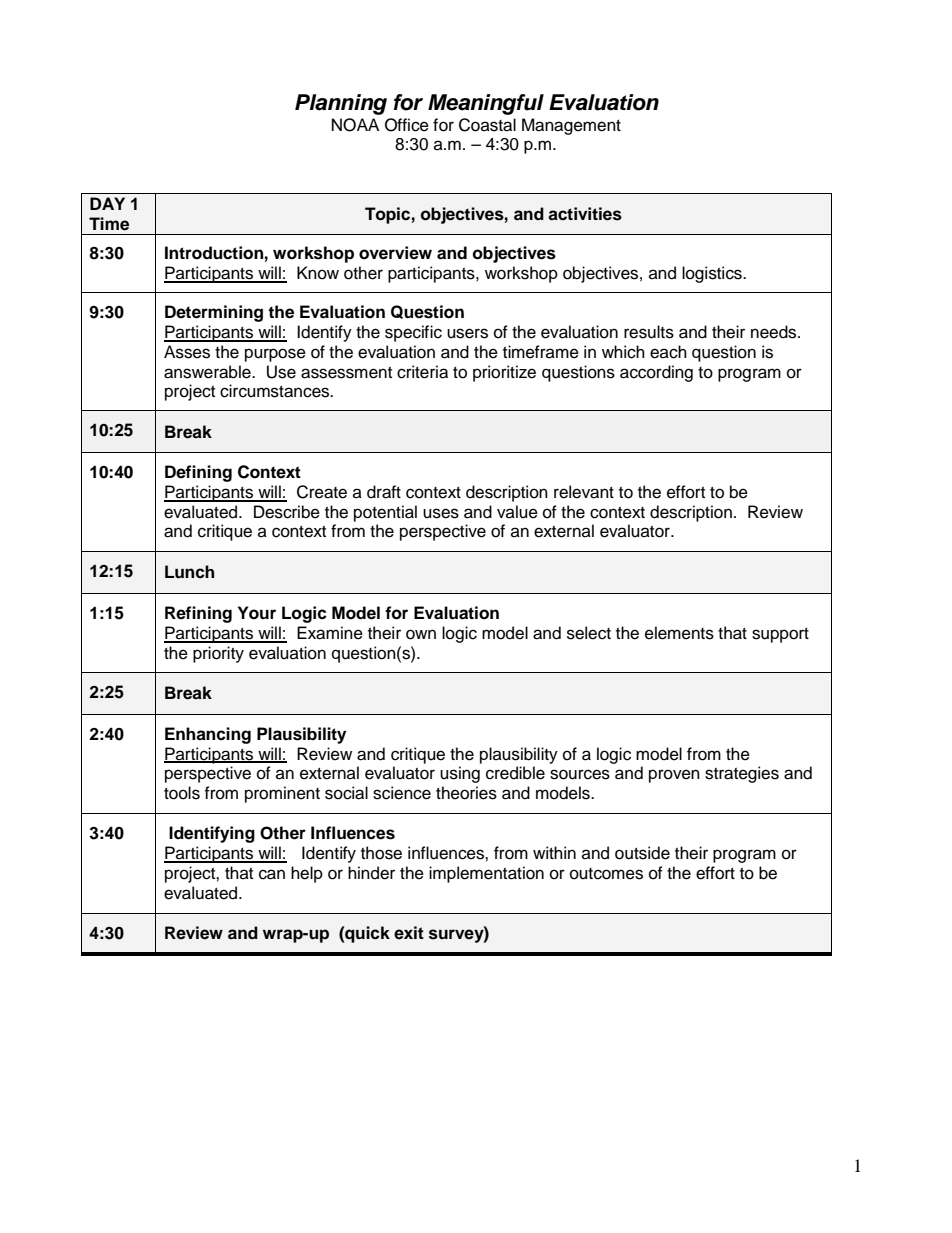  I want to click on Office, so click(407, 125).
